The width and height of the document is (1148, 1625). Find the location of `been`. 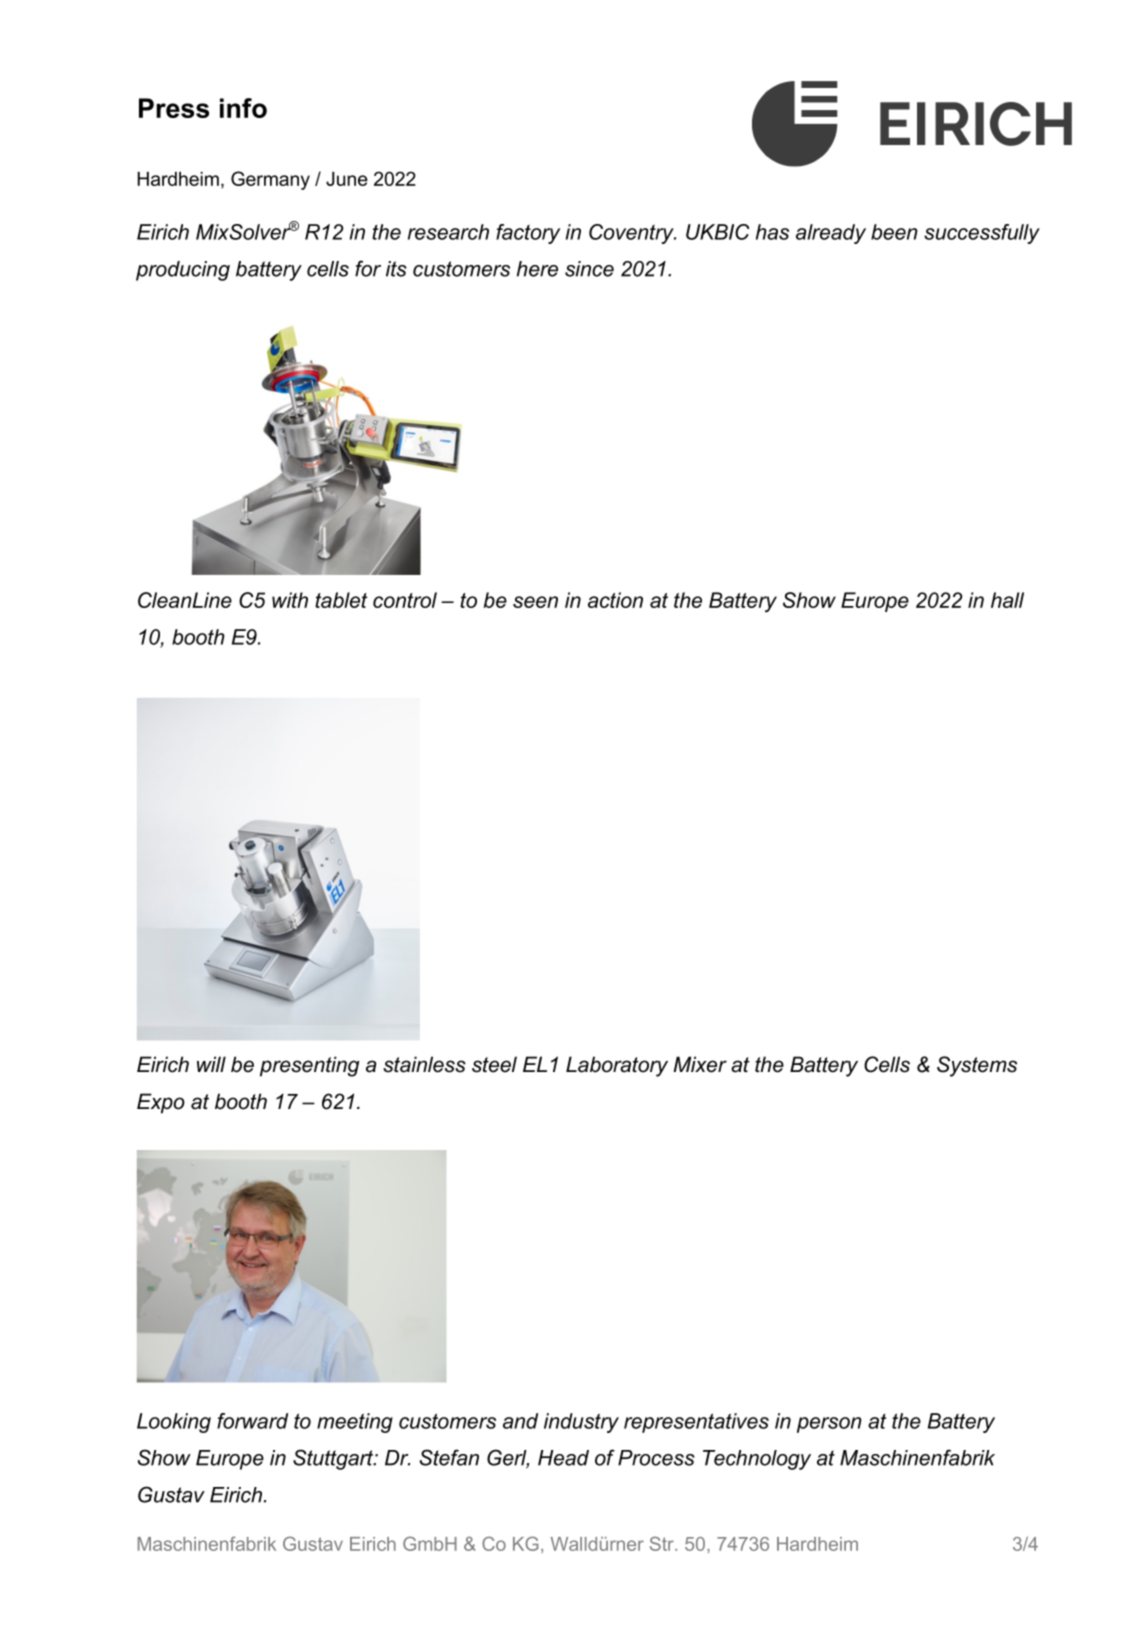

been is located at coordinates (894, 232).
